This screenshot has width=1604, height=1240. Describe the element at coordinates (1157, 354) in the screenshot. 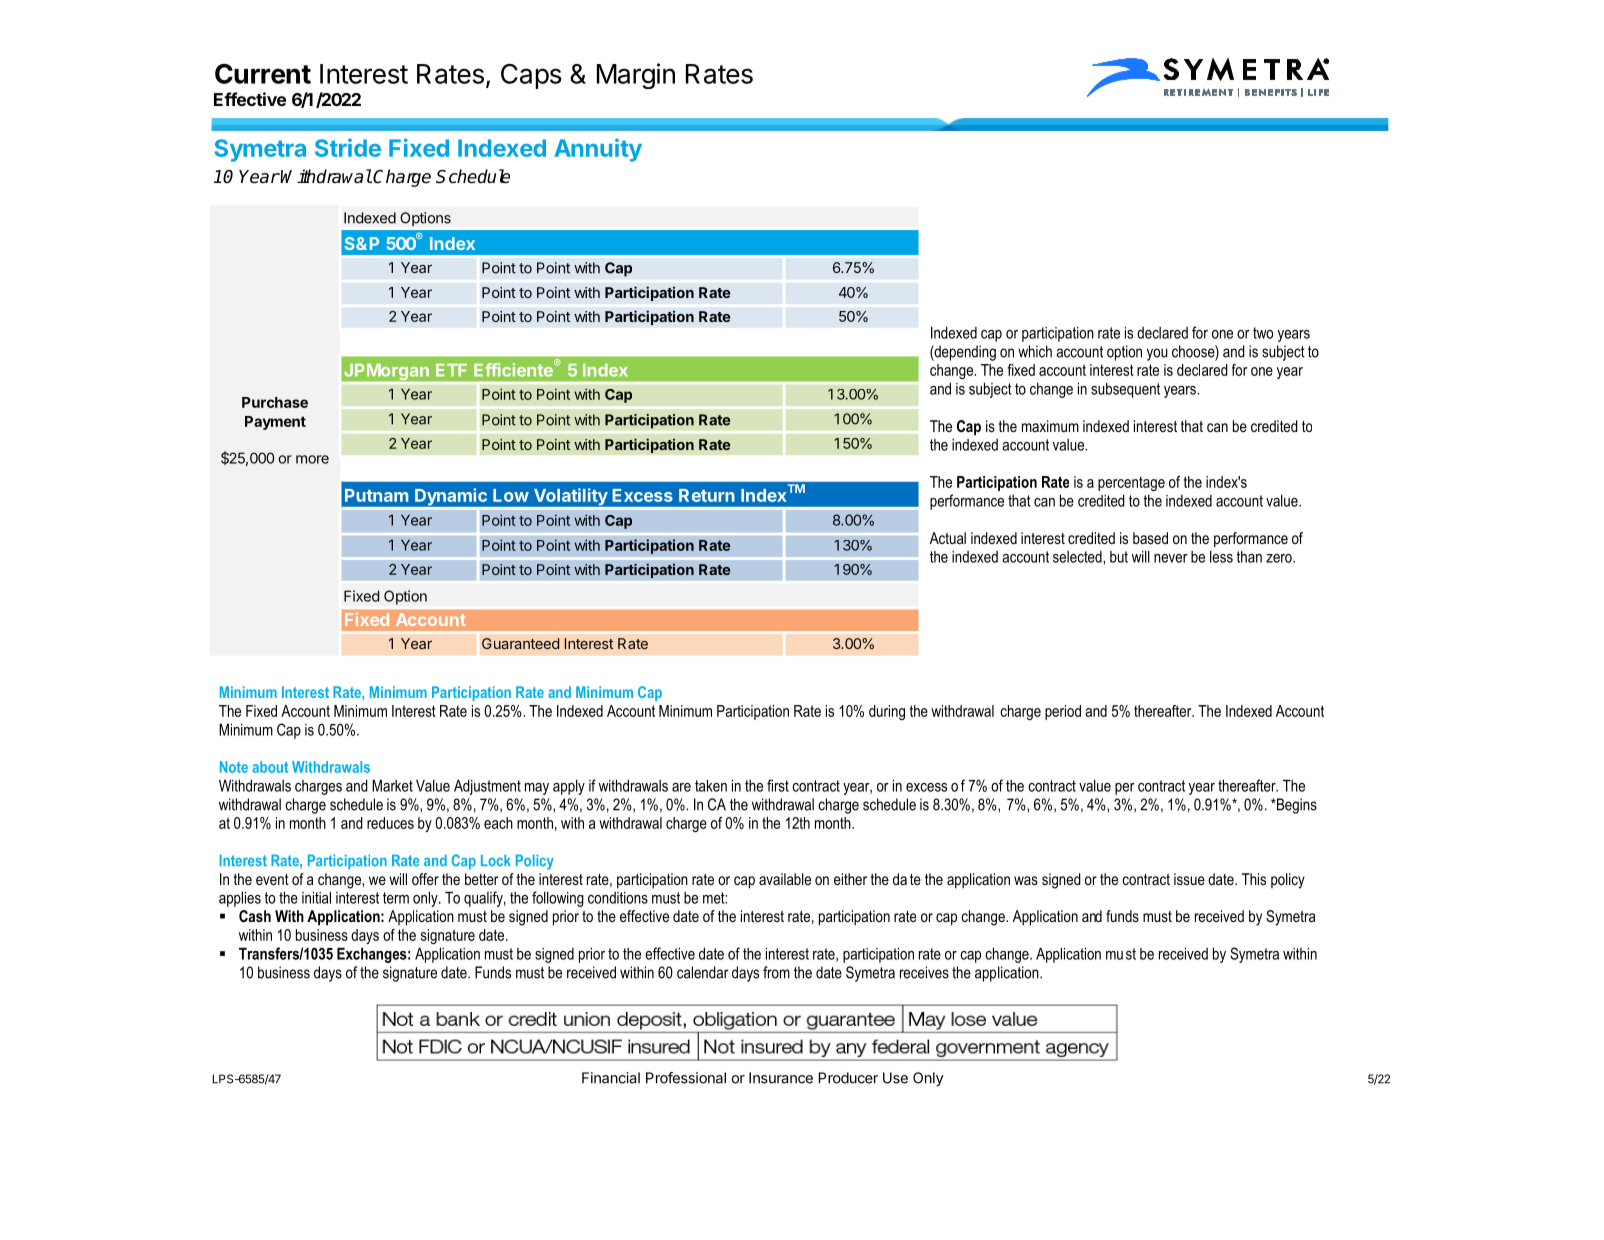

I see `you` at that location.
